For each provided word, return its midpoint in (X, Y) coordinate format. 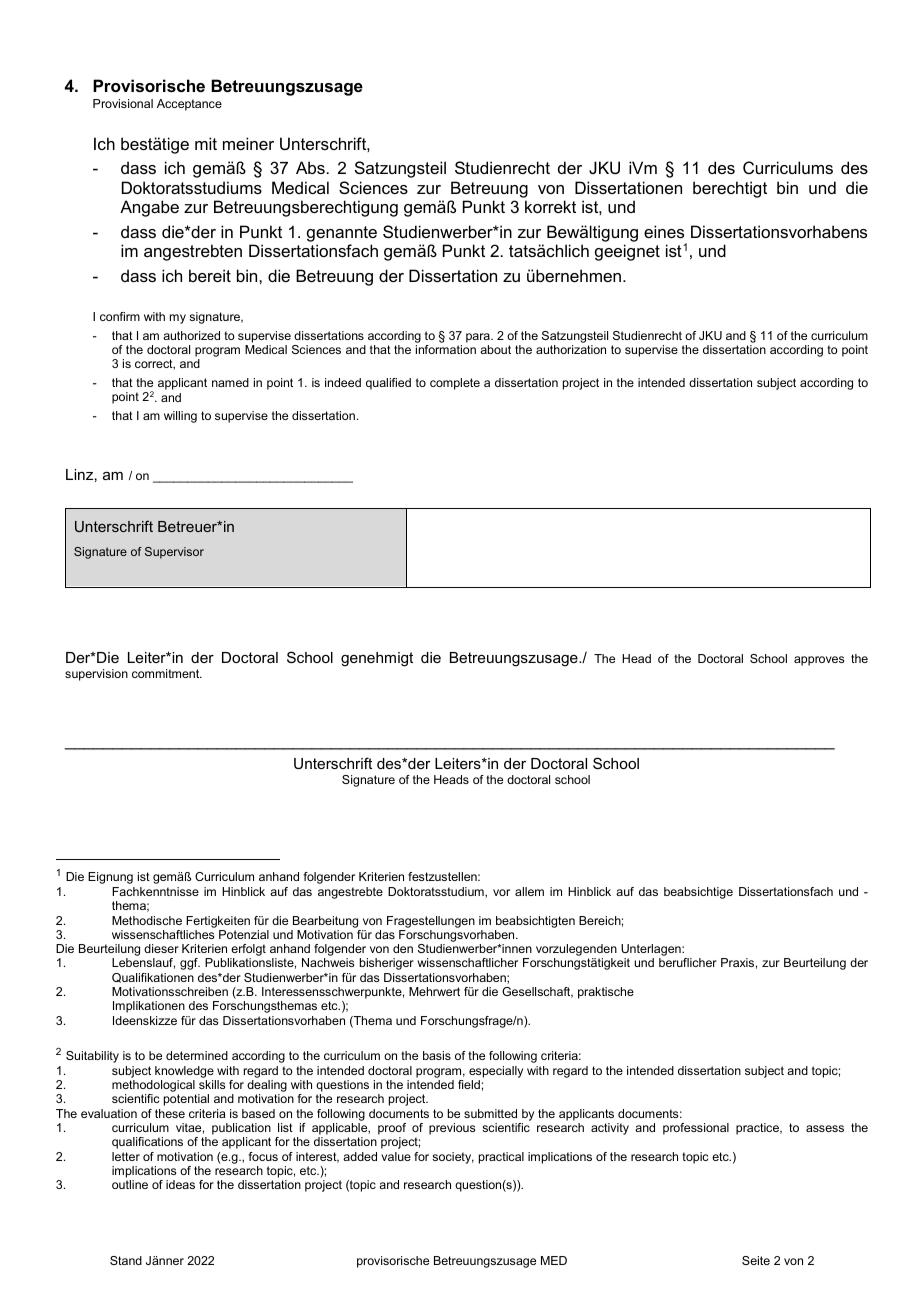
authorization (571, 349)
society (453, 1158)
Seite (756, 1260)
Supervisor (174, 553)
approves (819, 661)
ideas (180, 1184)
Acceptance (189, 105)
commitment (167, 673)
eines (664, 231)
